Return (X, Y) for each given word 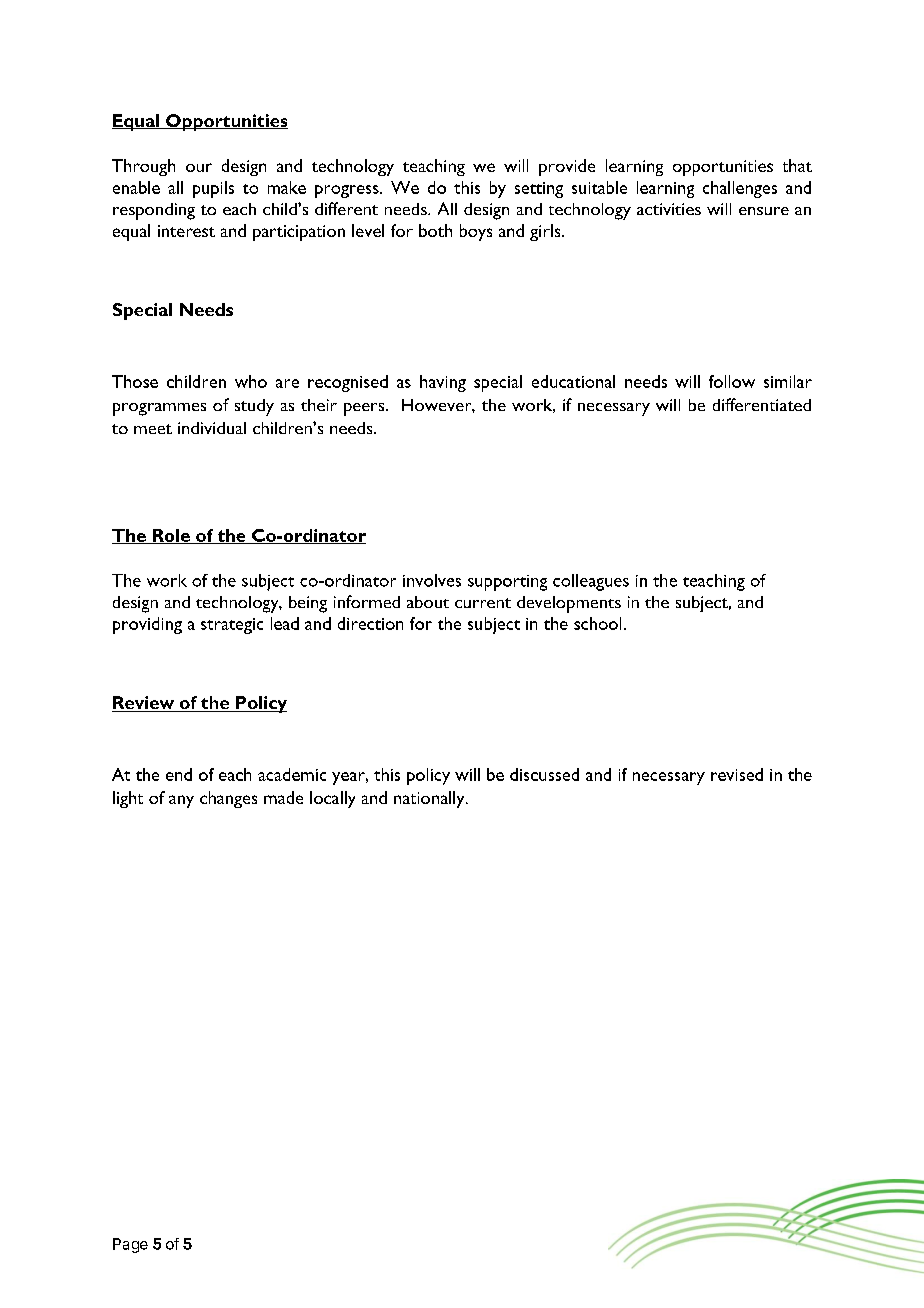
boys (476, 232)
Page (130, 1245)
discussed (544, 774)
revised (737, 774)
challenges (740, 189)
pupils (213, 189)
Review (144, 704)
